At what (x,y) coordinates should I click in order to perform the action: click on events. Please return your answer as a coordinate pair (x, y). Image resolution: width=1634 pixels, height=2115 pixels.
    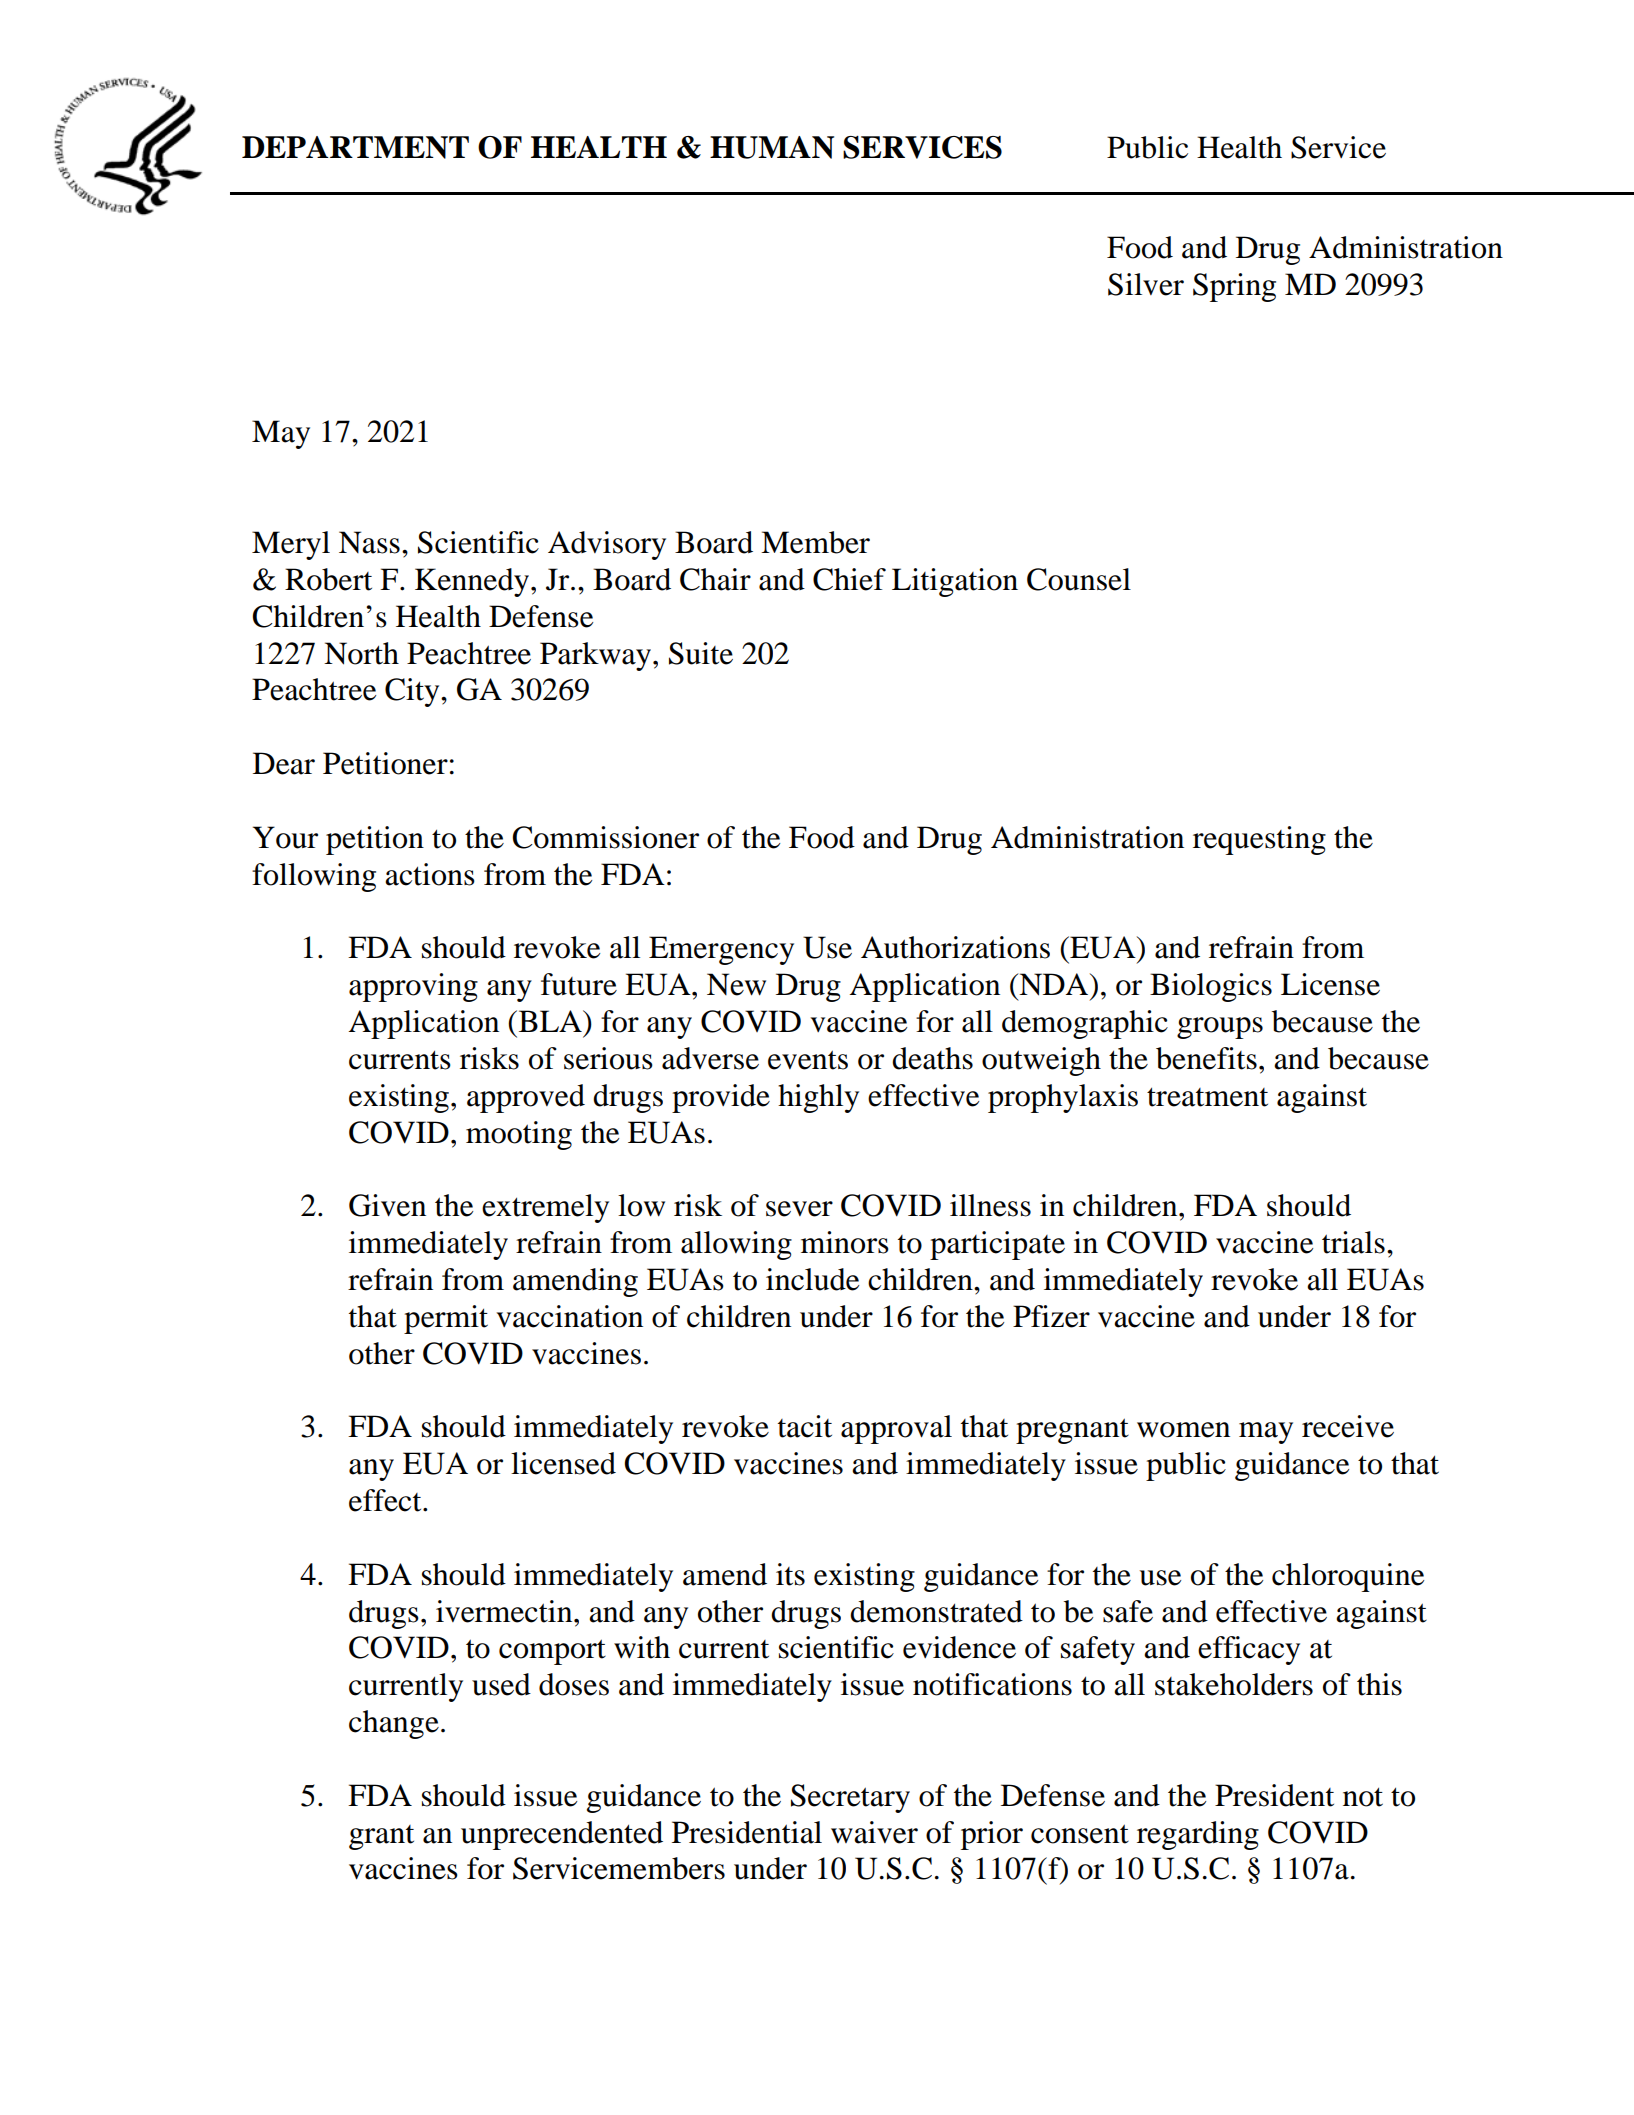
    Looking at the image, I should click on (808, 1060).
